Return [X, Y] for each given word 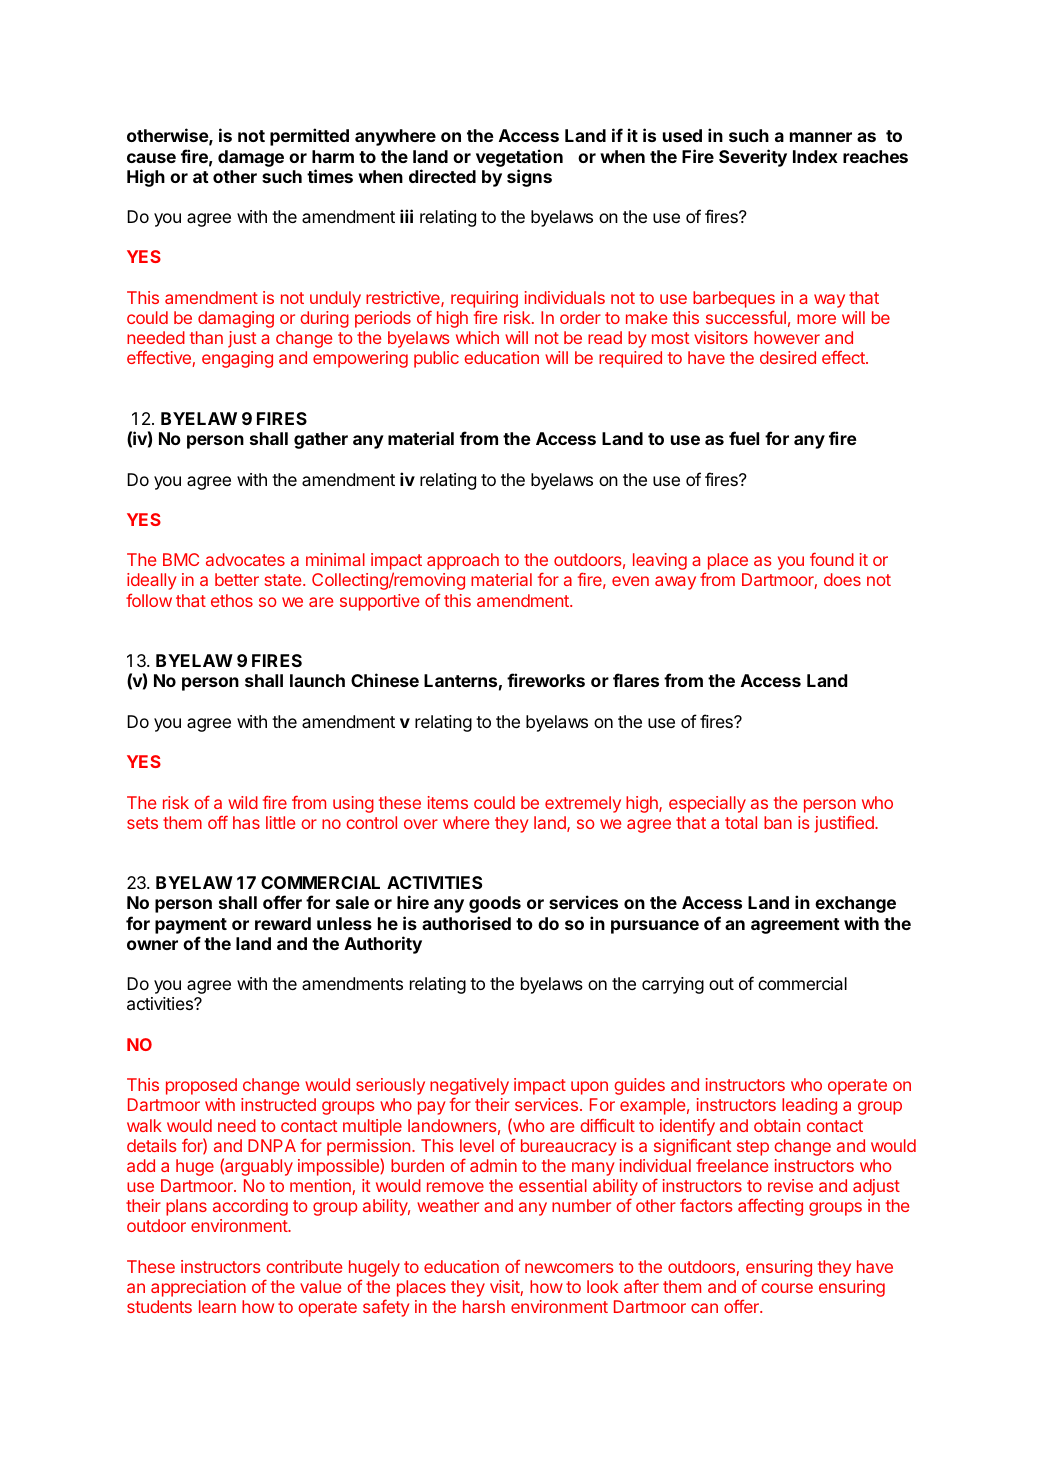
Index [815, 156]
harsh [484, 1306]
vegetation [519, 158]
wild [243, 802]
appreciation [198, 1288]
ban [778, 822]
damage [251, 158]
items [448, 802]
